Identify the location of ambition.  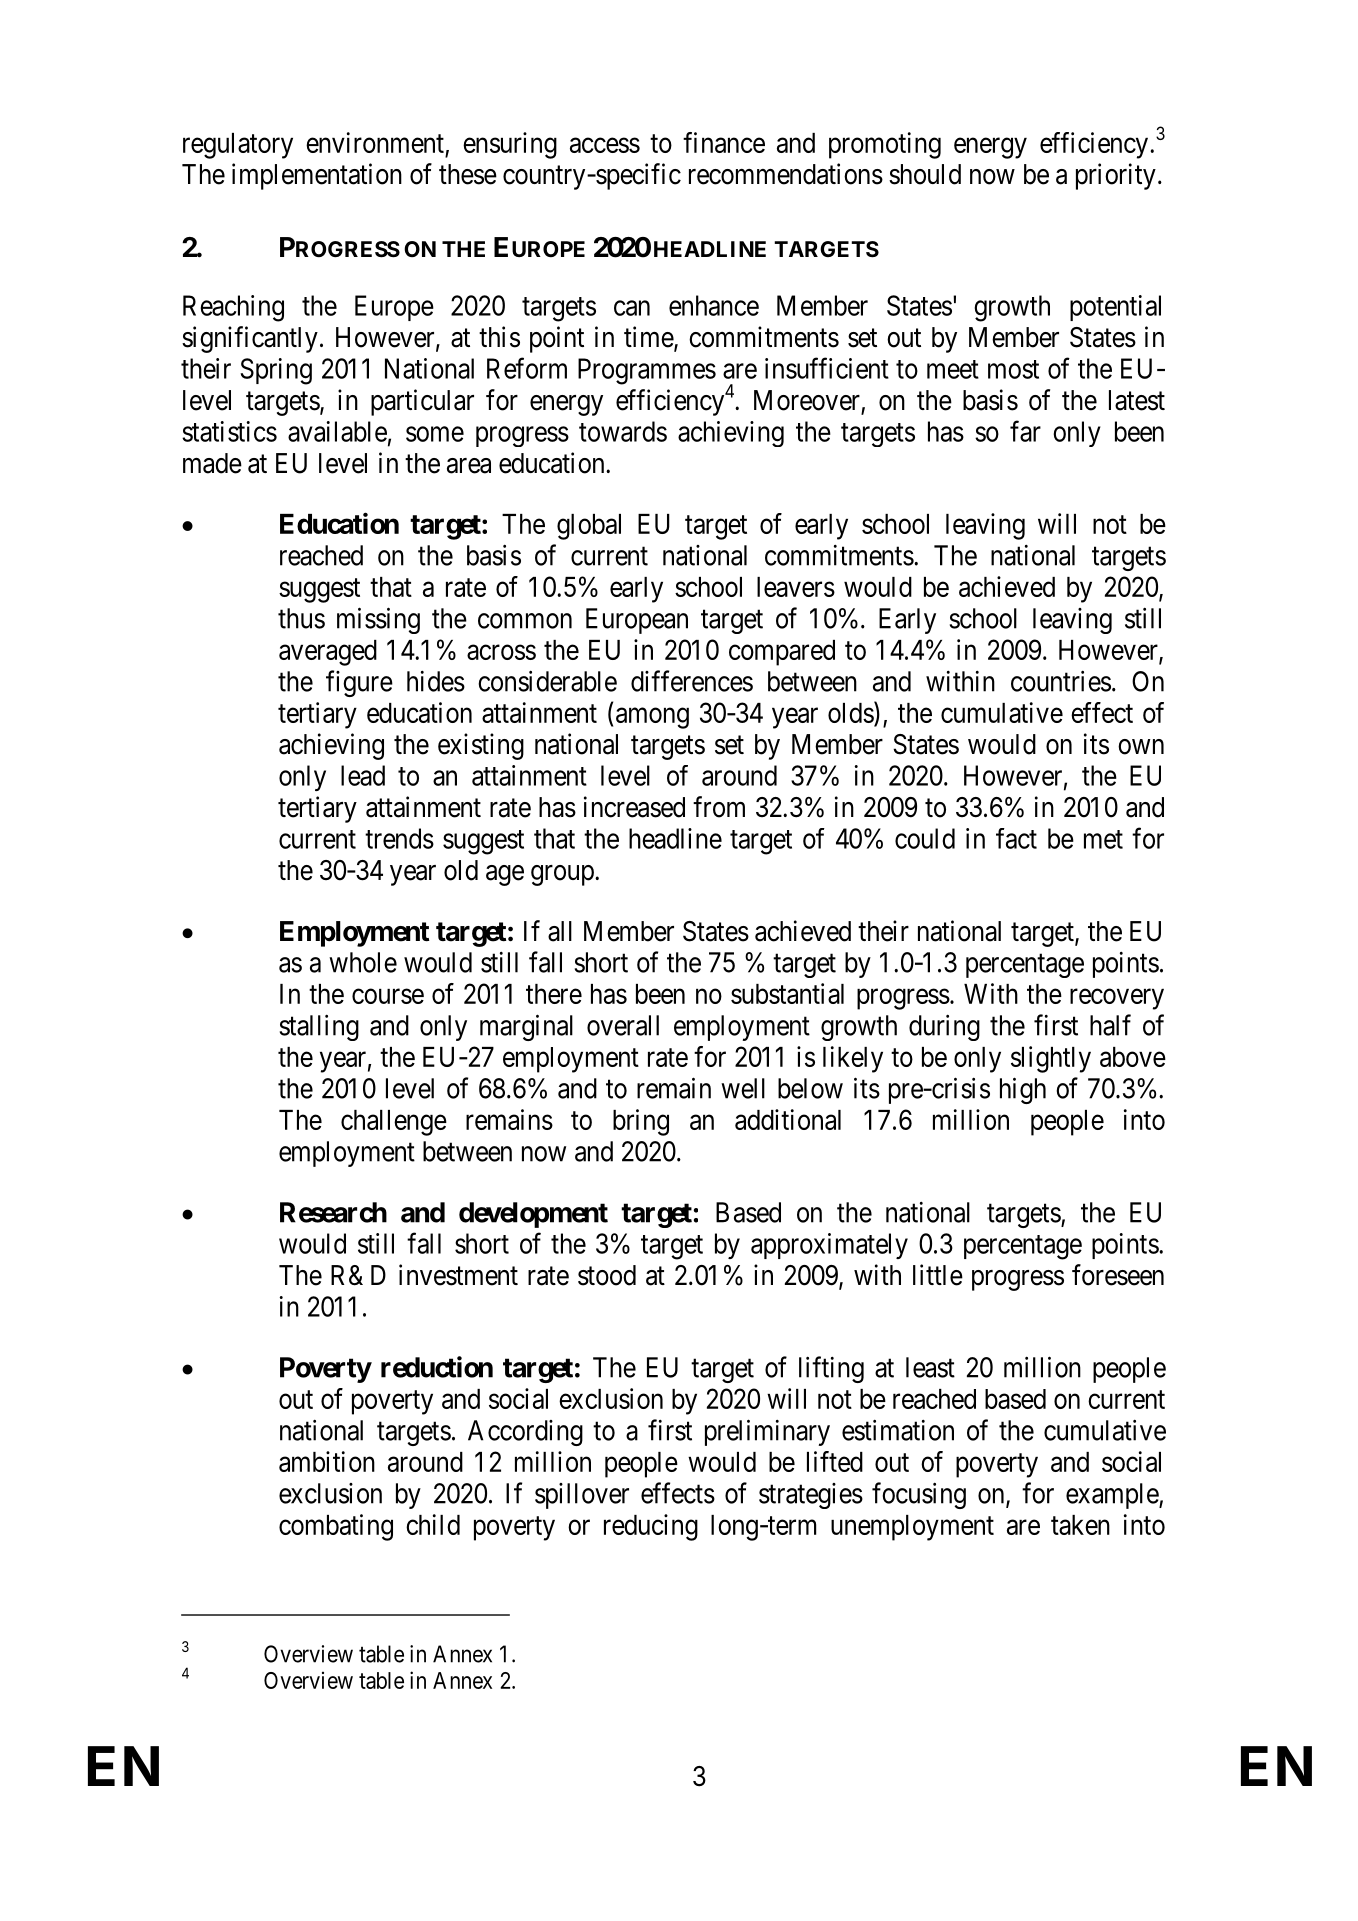
(327, 1461).
